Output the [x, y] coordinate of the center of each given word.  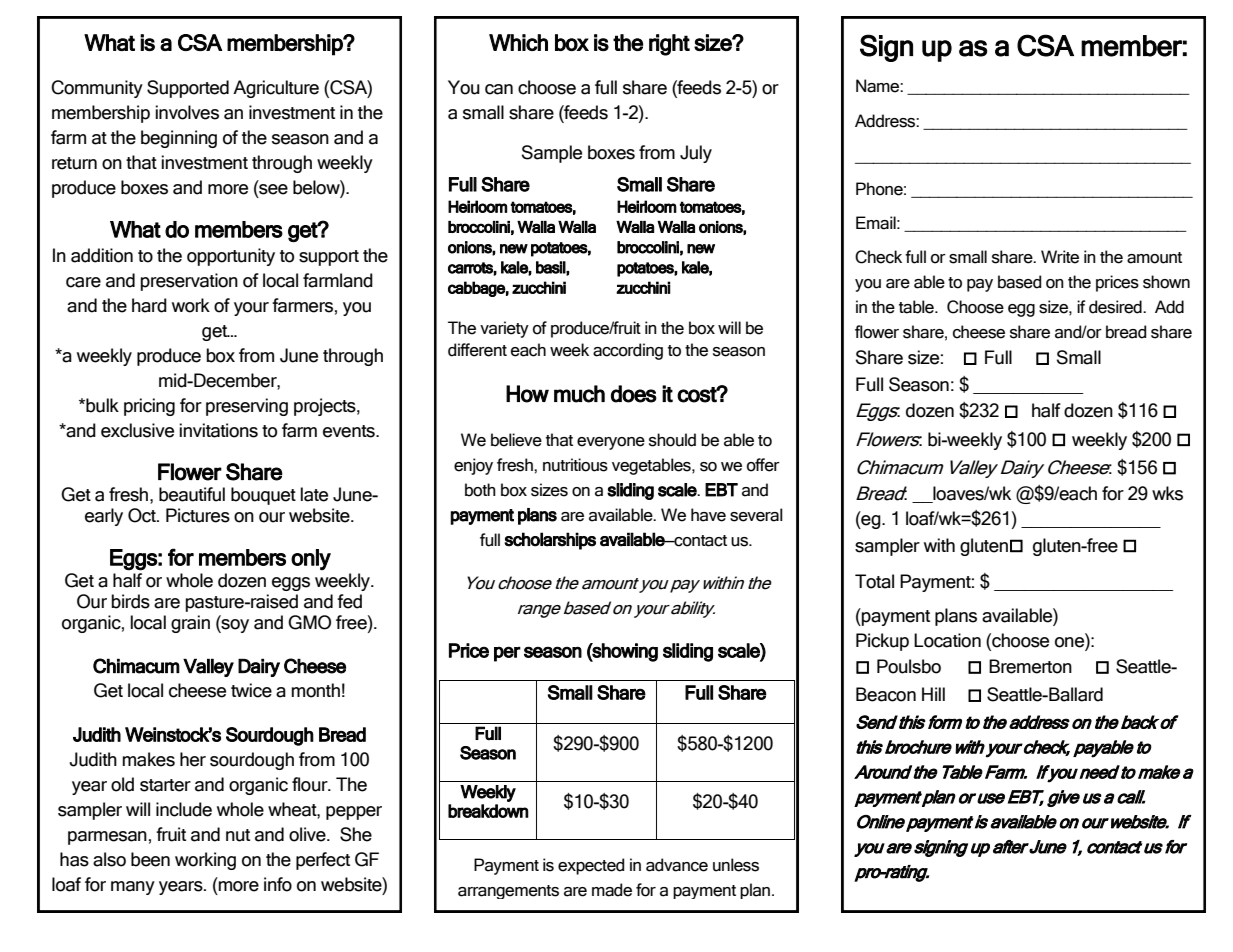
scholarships [550, 541]
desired [1116, 307]
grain [190, 624]
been [150, 859]
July [696, 154]
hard [149, 305]
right [669, 45]
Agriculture [276, 89]
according [628, 351]
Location [947, 640]
